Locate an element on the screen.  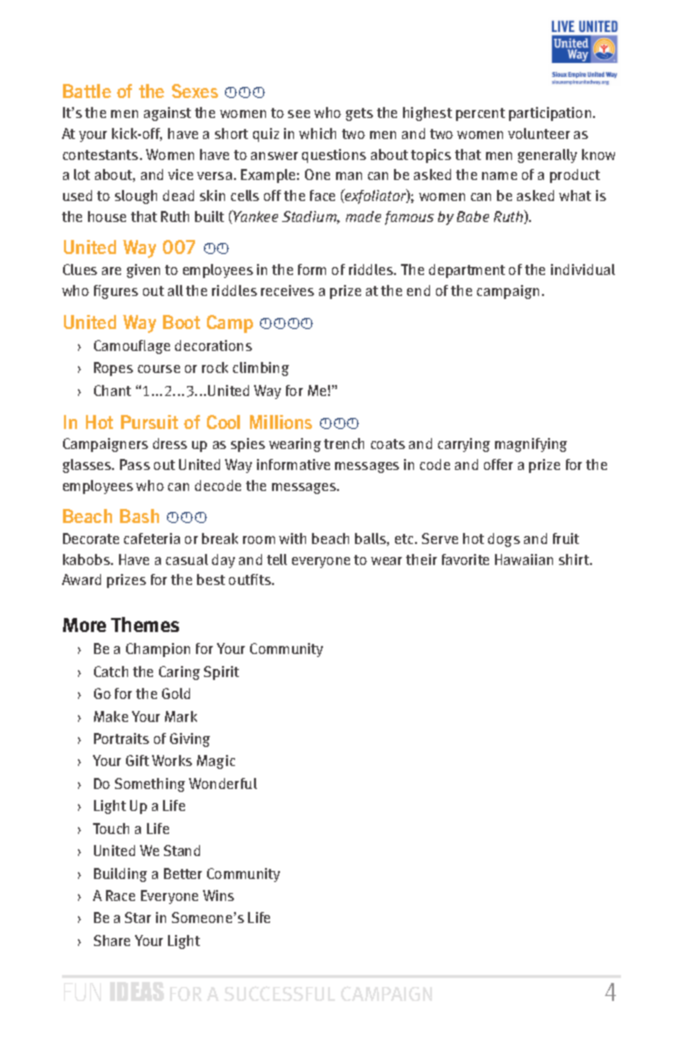
figures is located at coordinates (116, 292).
